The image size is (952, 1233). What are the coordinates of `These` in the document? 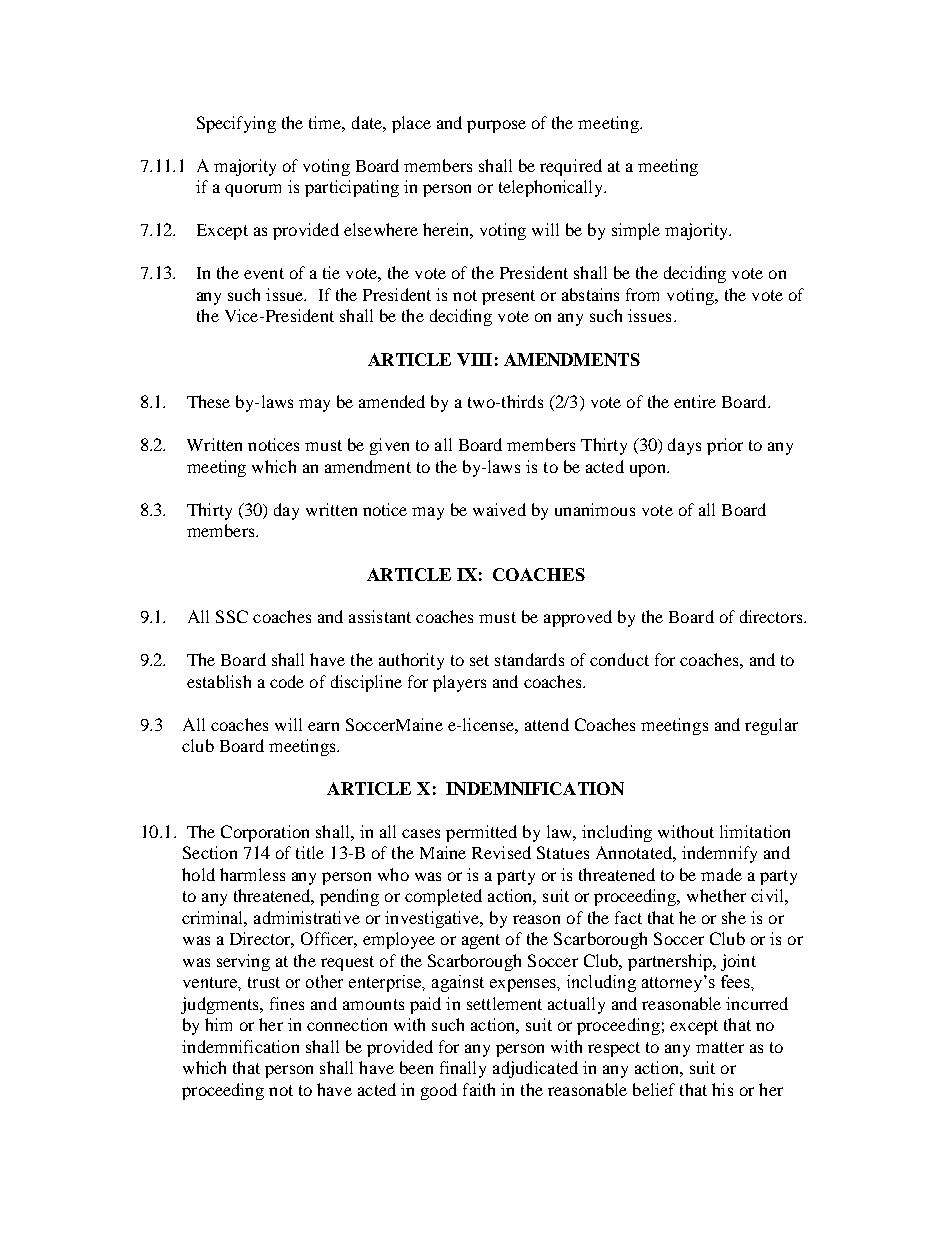 It's located at (208, 401).
